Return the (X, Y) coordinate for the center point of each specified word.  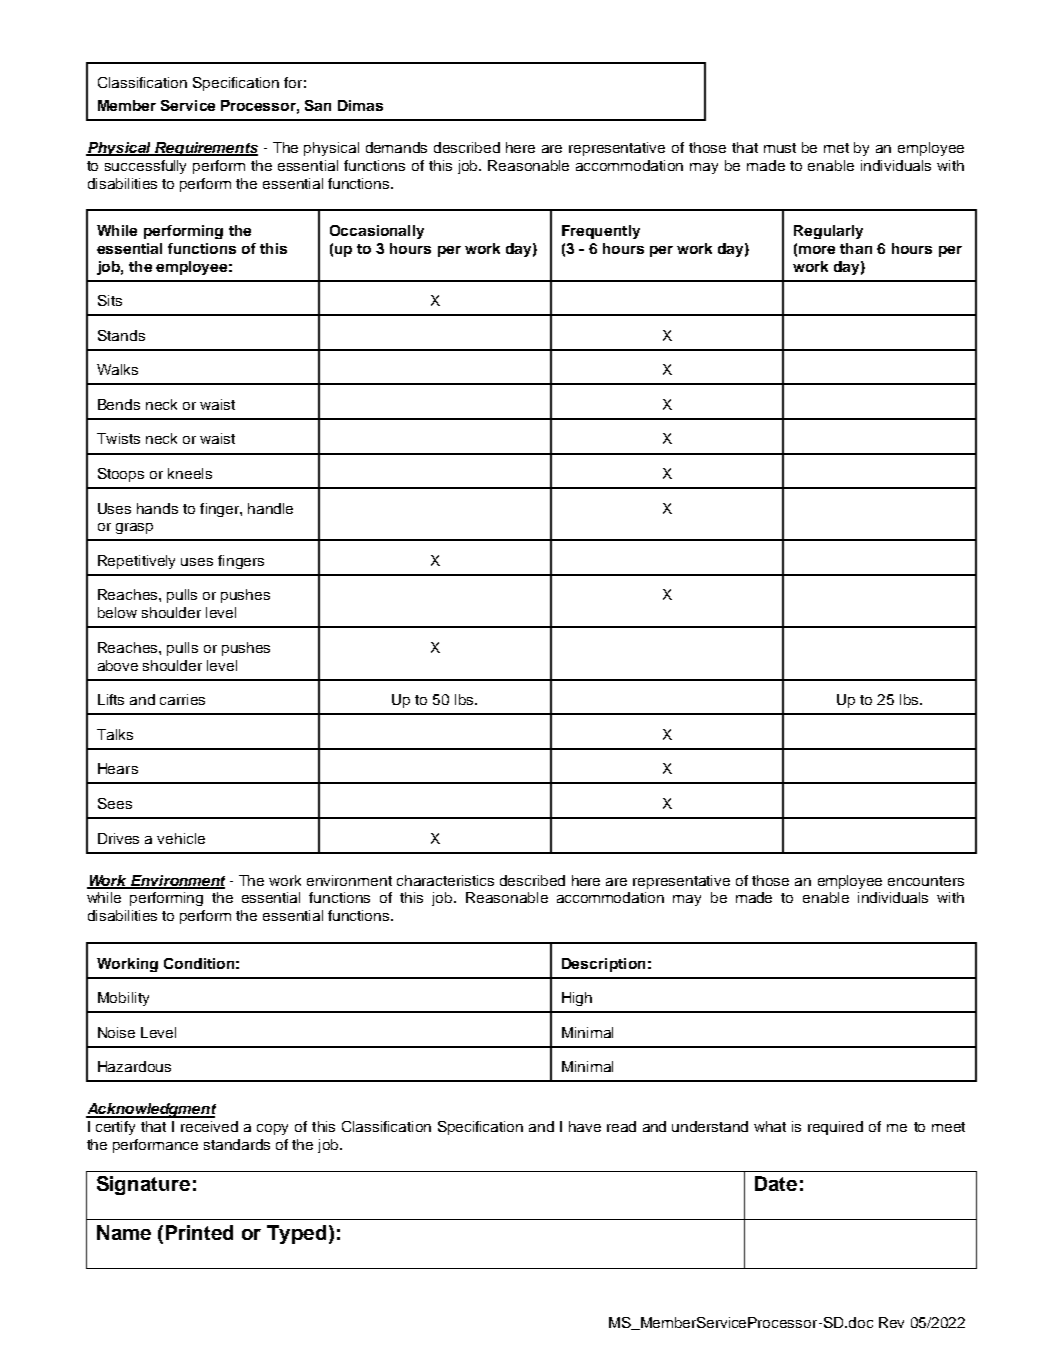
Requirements (205, 149)
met (836, 148)
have (585, 1126)
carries (182, 699)
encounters (926, 881)
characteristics (445, 880)
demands (396, 147)
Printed (199, 1232)
